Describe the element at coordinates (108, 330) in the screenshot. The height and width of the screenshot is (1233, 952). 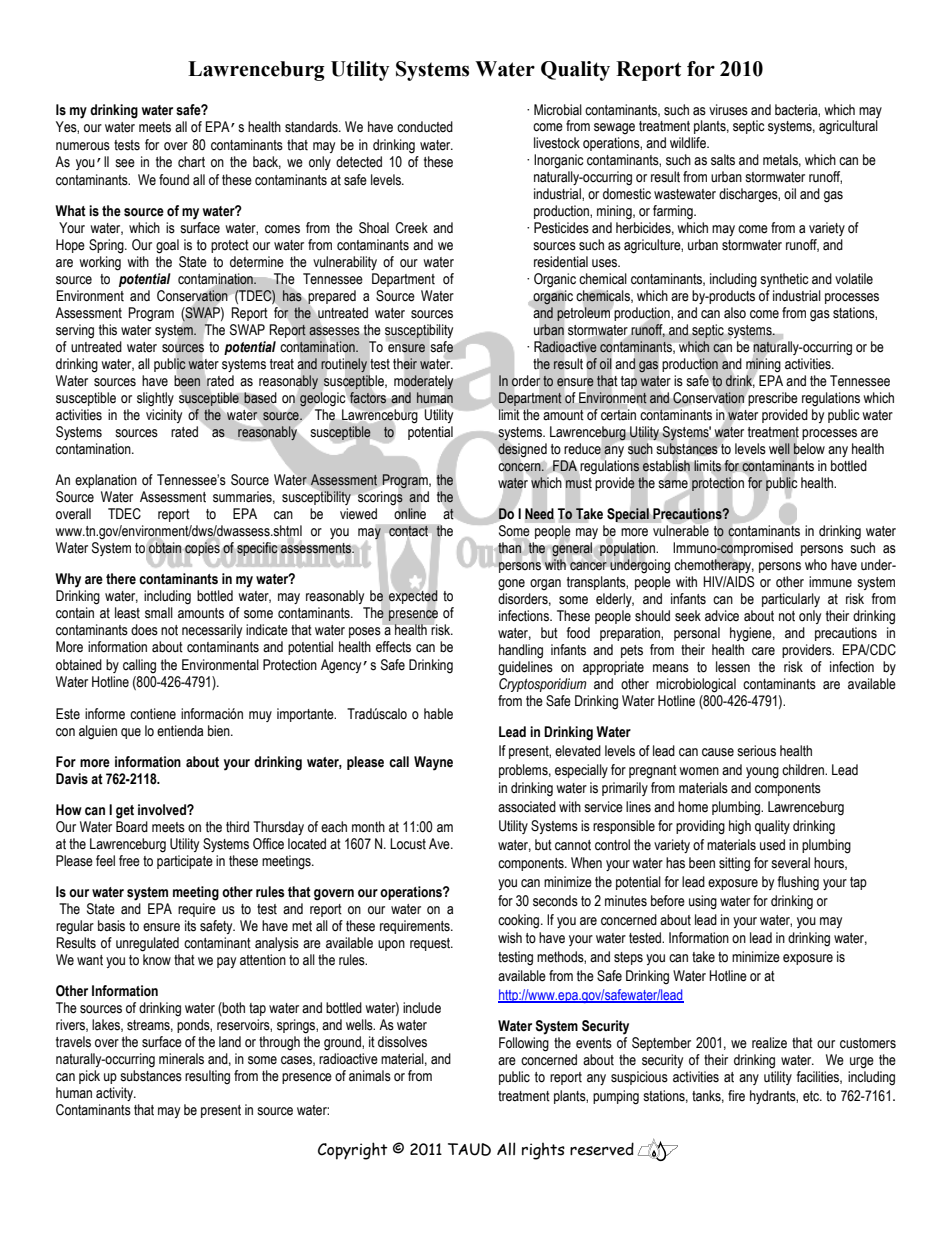
I see `this` at that location.
